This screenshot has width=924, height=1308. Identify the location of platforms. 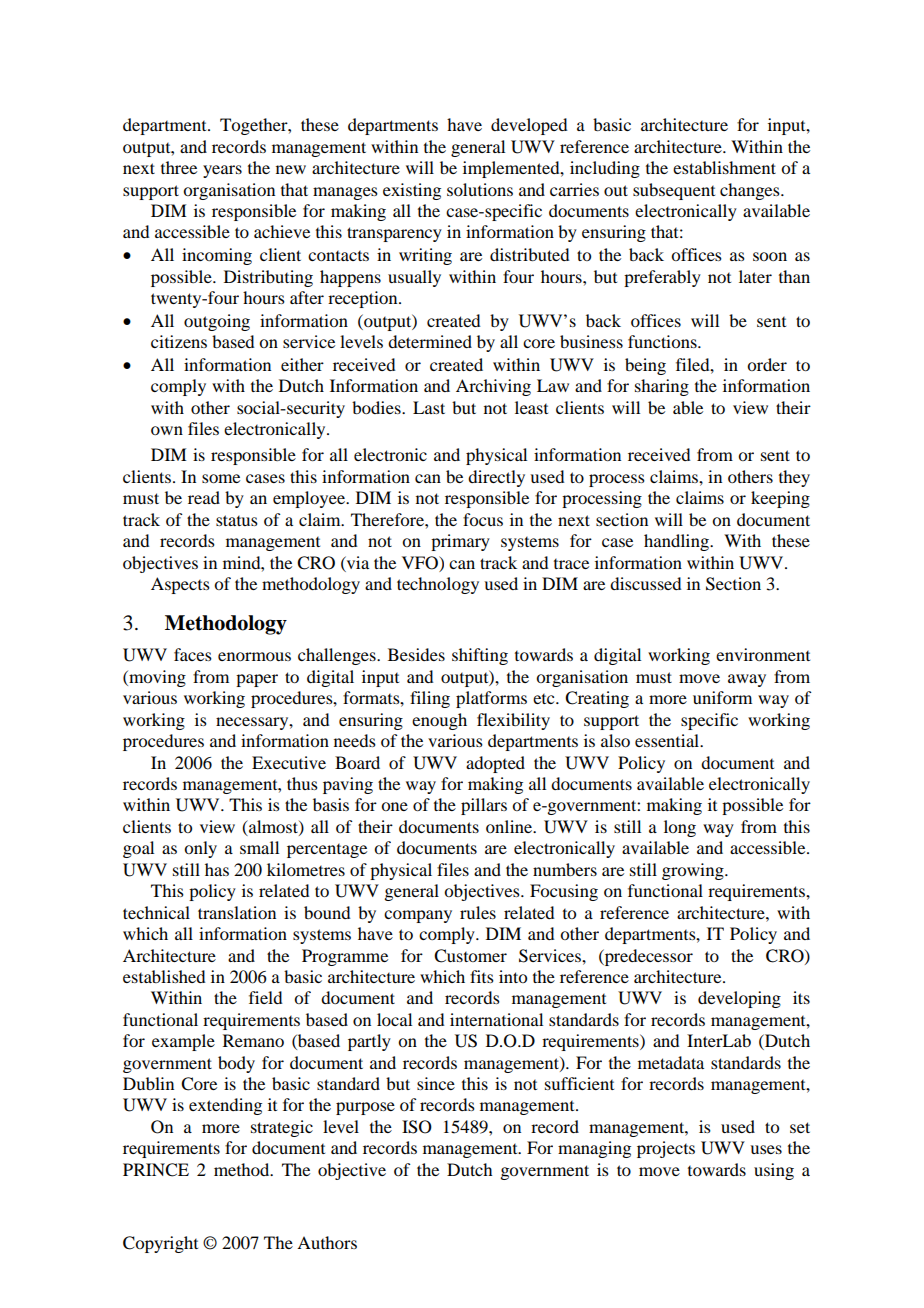
(491, 699).
